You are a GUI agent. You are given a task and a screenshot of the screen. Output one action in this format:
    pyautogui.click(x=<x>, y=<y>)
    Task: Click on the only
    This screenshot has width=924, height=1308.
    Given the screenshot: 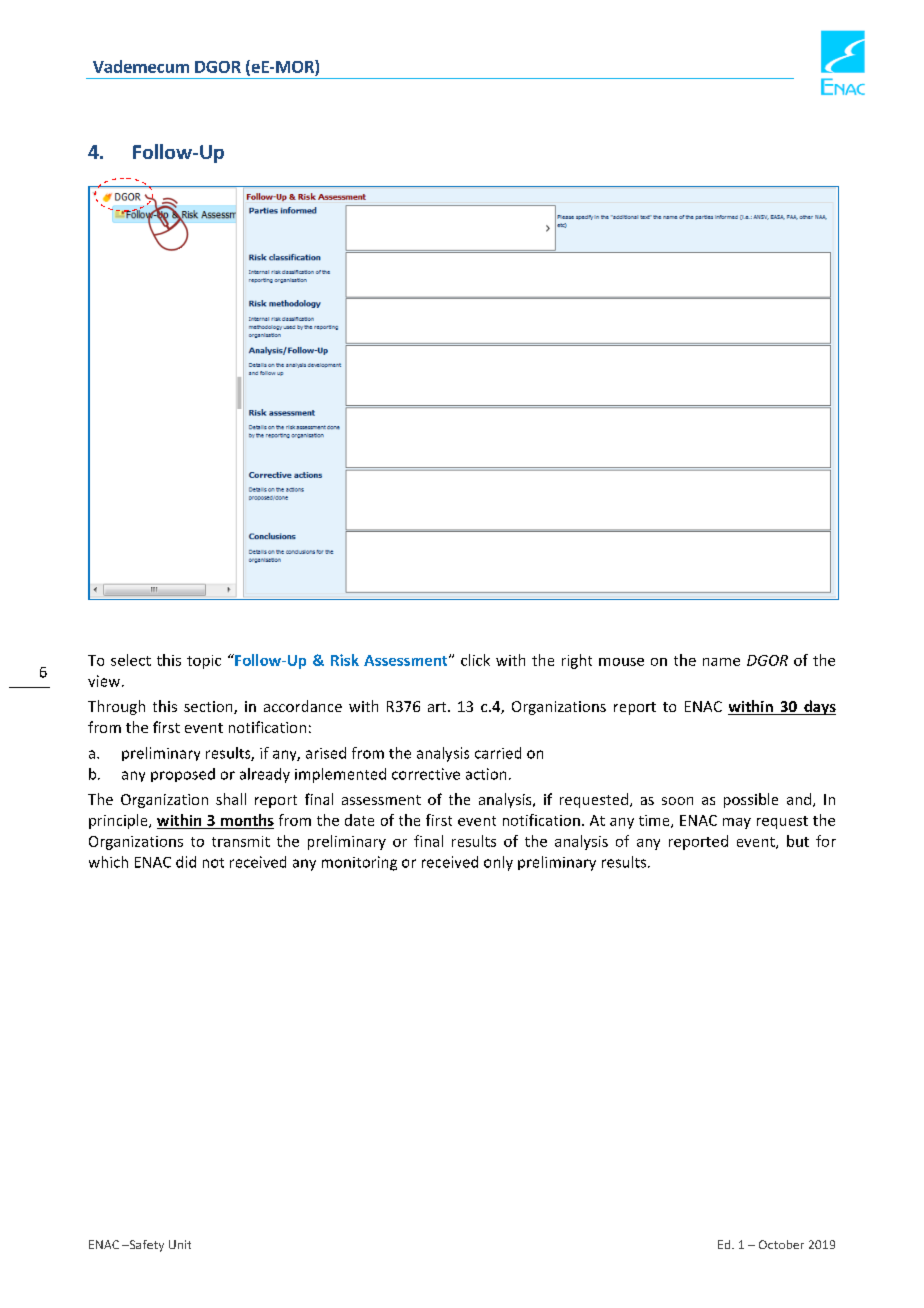 What is the action you would take?
    pyautogui.click(x=498, y=863)
